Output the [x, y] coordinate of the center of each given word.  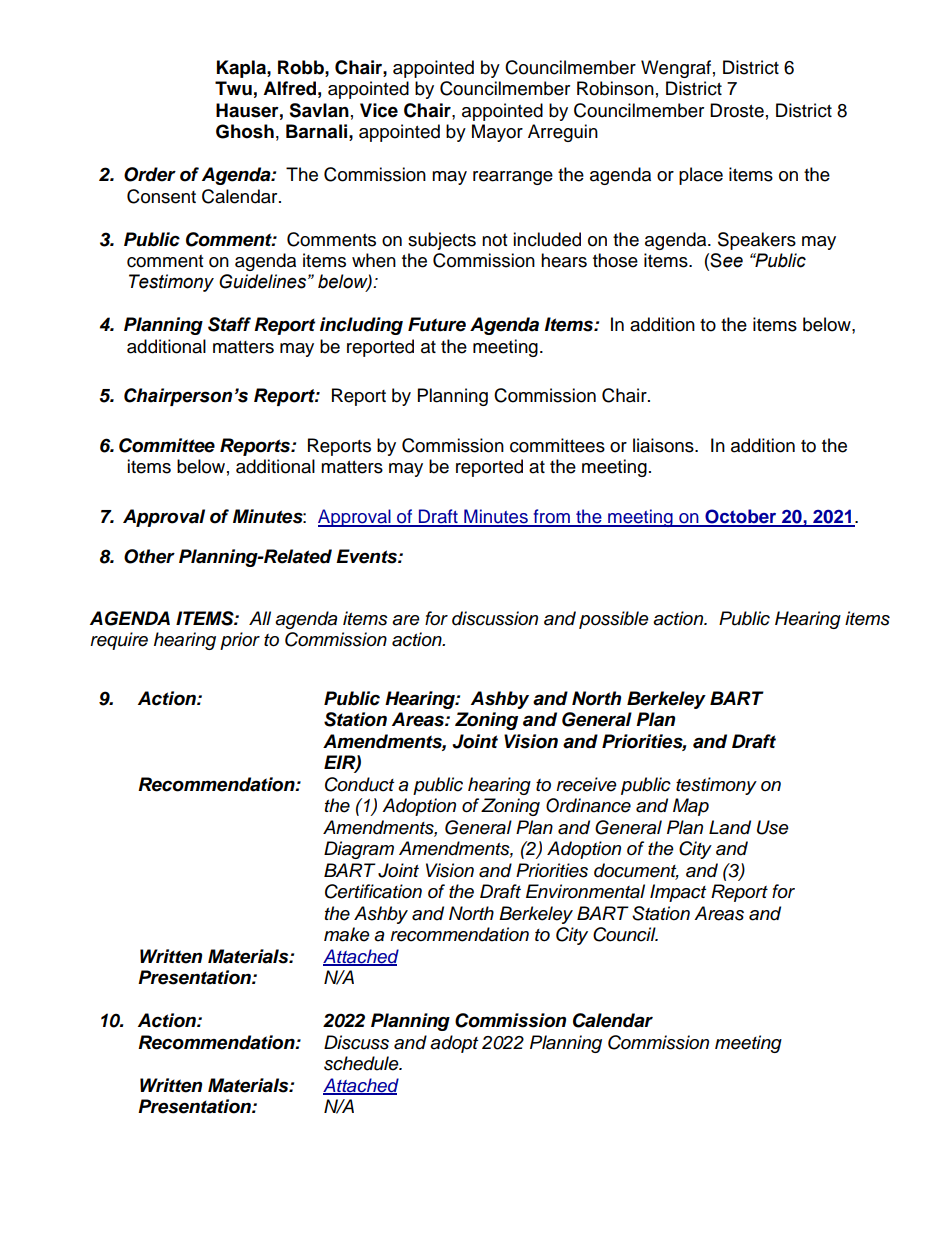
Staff [229, 324]
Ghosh [245, 131]
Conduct [359, 784]
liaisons [664, 445]
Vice [379, 110]
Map [691, 807]
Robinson [615, 88]
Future [437, 324]
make [347, 934]
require [119, 641]
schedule [362, 1063]
